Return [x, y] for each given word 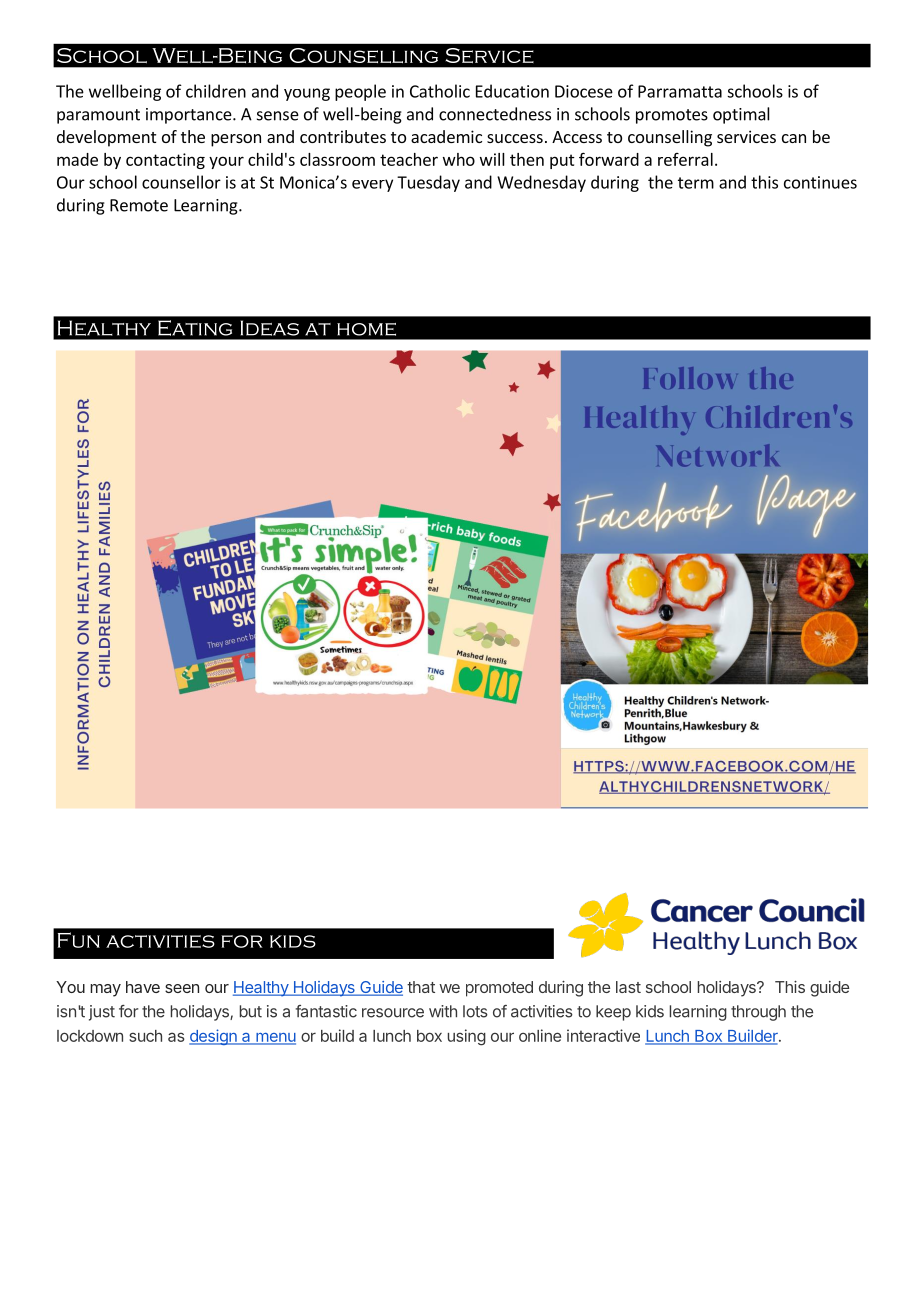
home [366, 329]
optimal [741, 115]
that [421, 987]
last [628, 987]
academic [446, 136]
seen [182, 988]
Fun [79, 940]
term [696, 183]
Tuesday [428, 183]
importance [190, 116]
